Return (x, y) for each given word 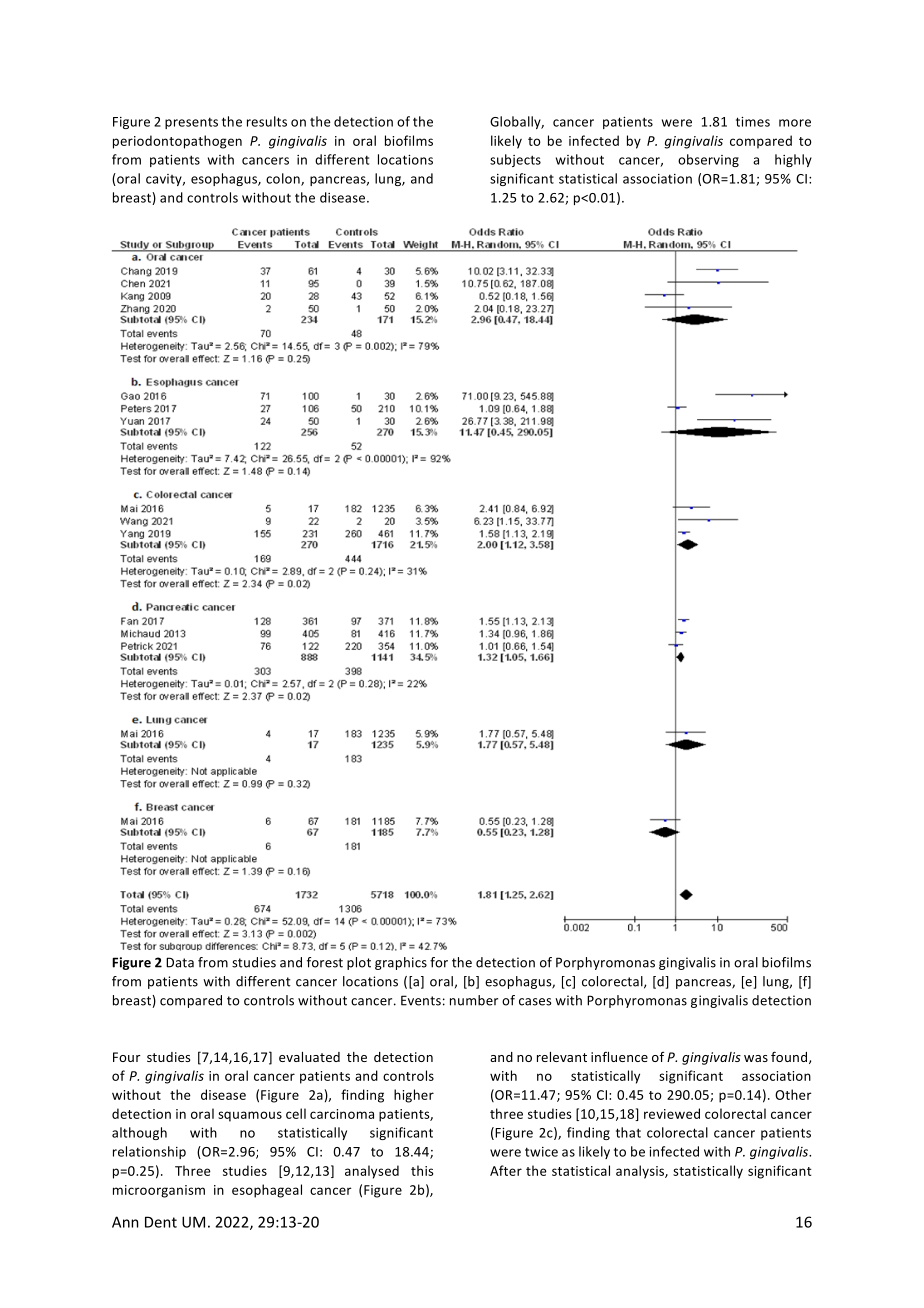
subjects (515, 160)
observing (708, 160)
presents (191, 123)
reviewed (672, 1113)
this (422, 1170)
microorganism (159, 1191)
